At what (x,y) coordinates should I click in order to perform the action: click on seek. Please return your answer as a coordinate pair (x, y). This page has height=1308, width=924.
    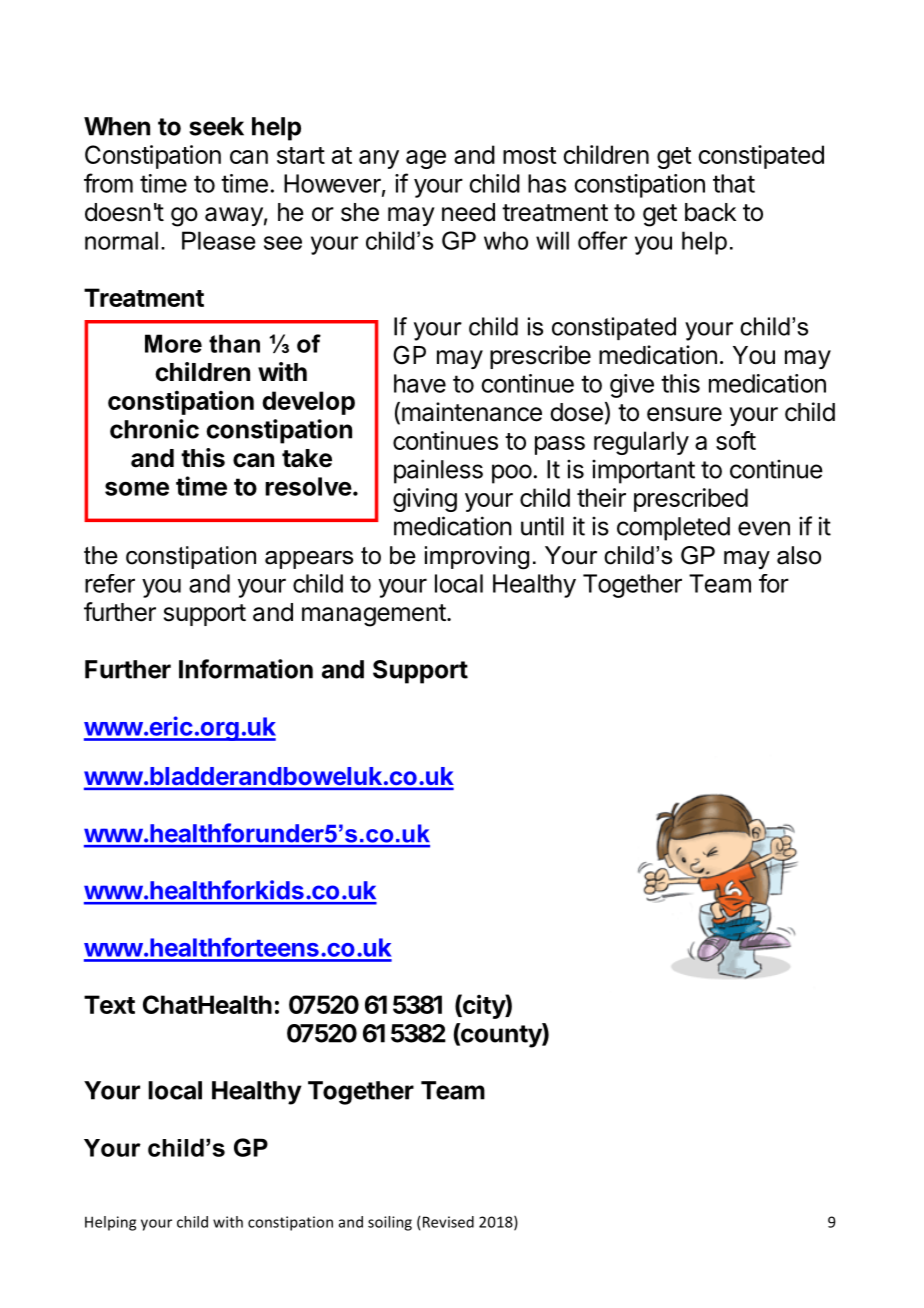
    Looking at the image, I should click on (216, 126).
